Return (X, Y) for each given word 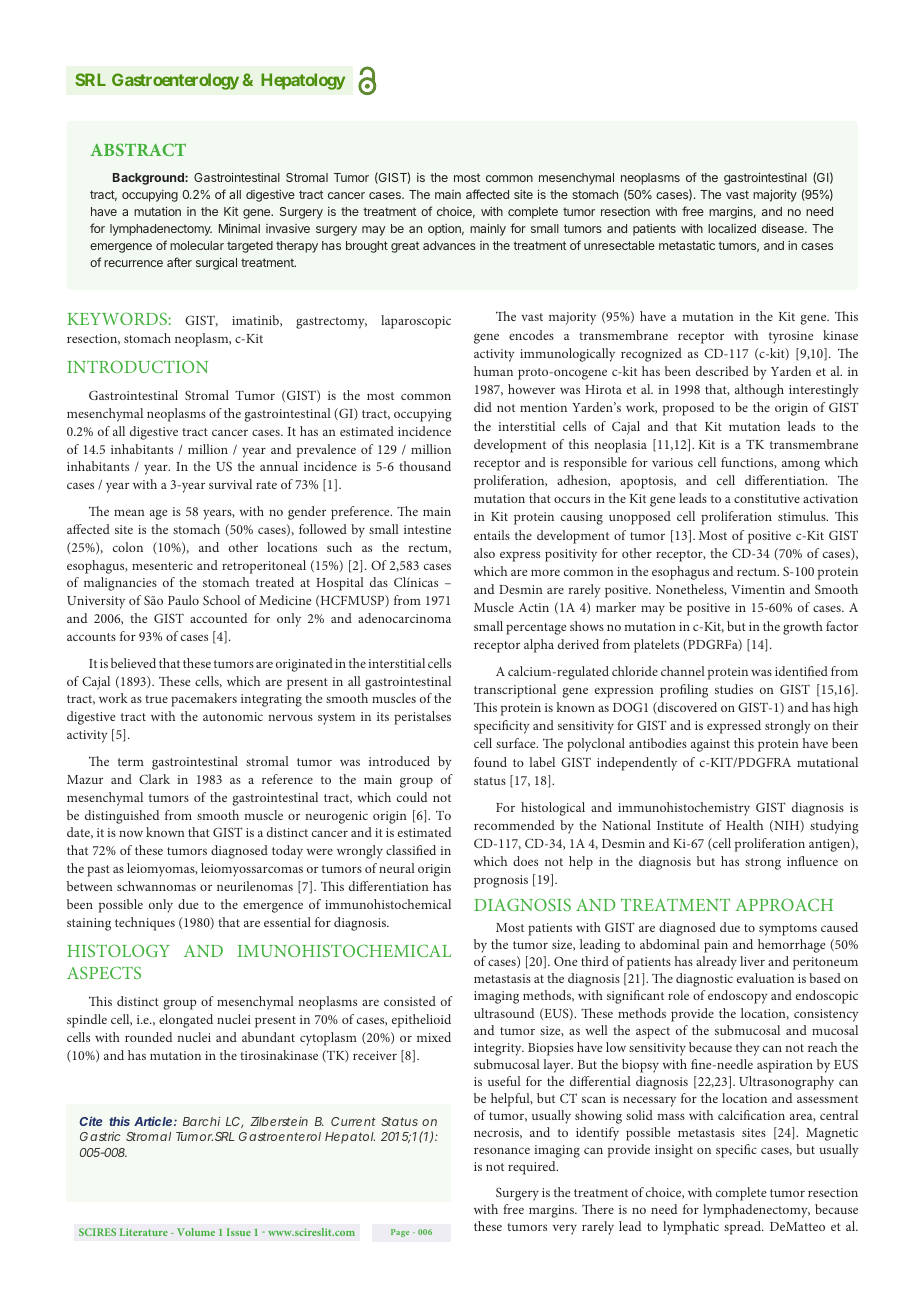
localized (732, 228)
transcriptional (515, 691)
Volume (196, 1232)
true (156, 699)
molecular (197, 245)
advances (449, 245)
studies (734, 689)
